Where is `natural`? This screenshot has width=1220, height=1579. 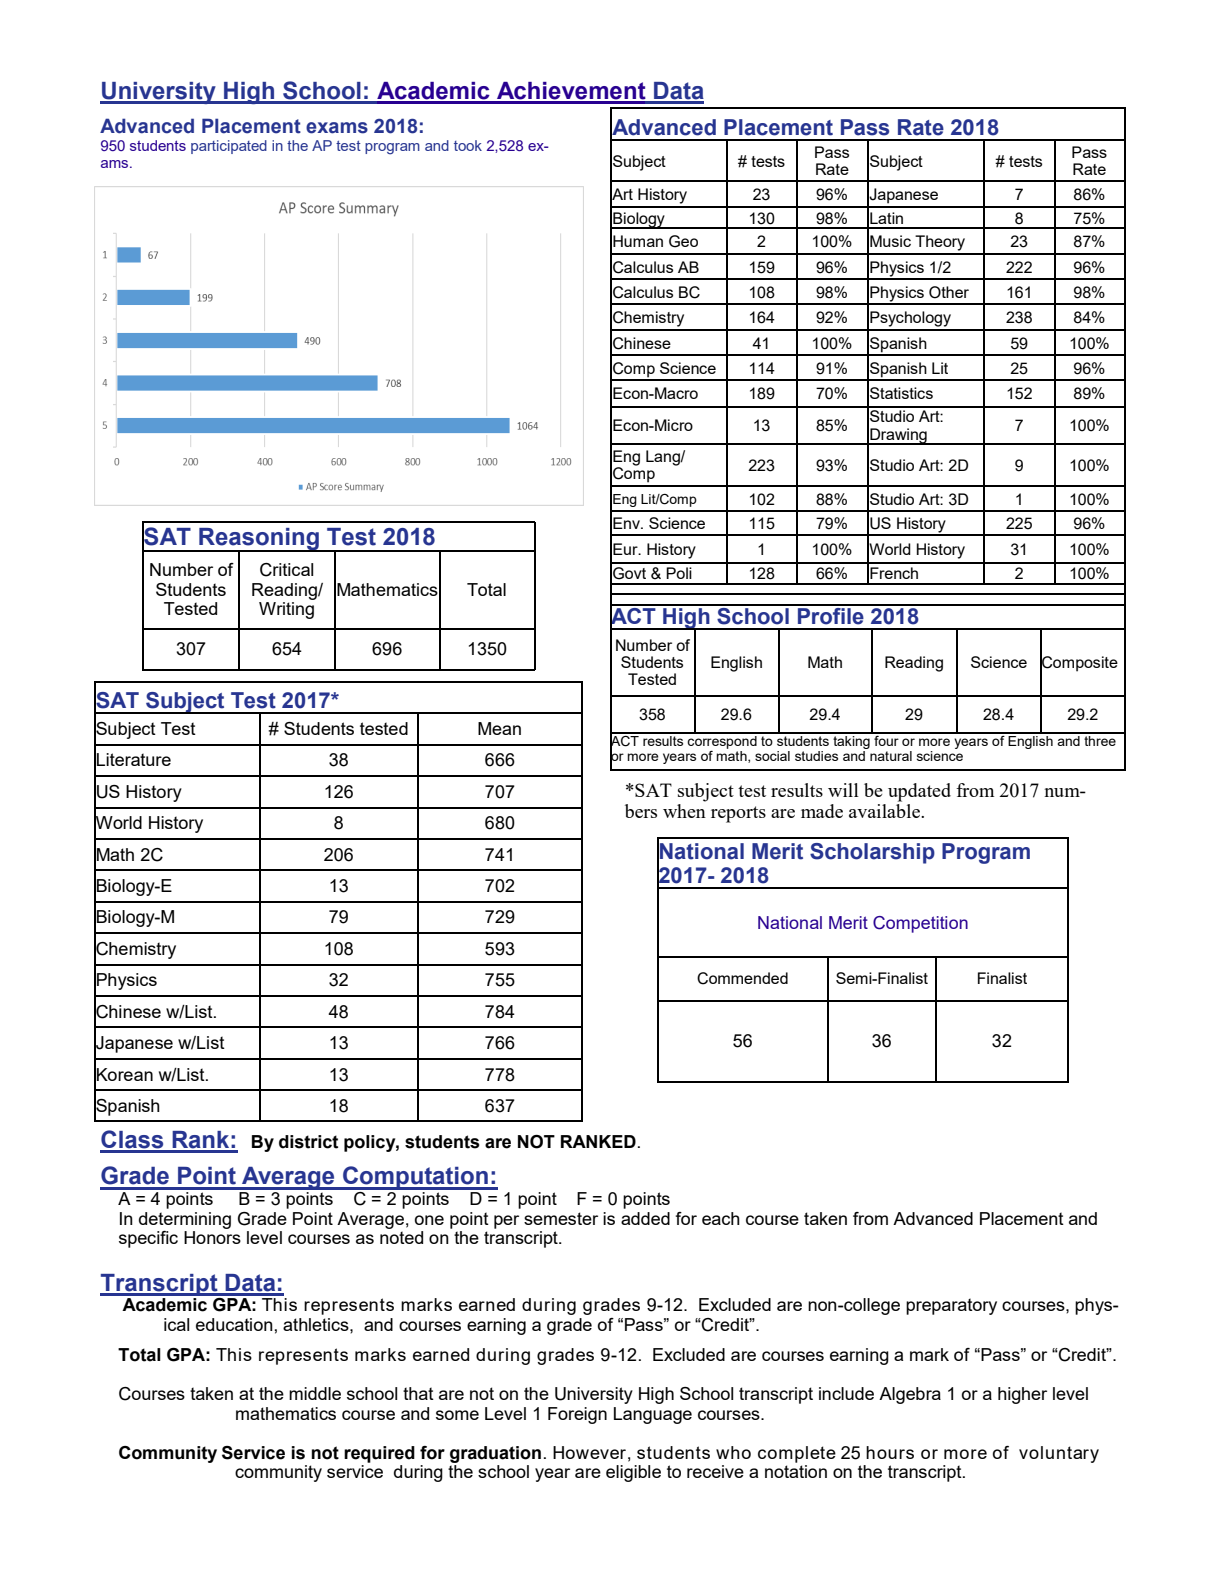
natural is located at coordinates (891, 756).
